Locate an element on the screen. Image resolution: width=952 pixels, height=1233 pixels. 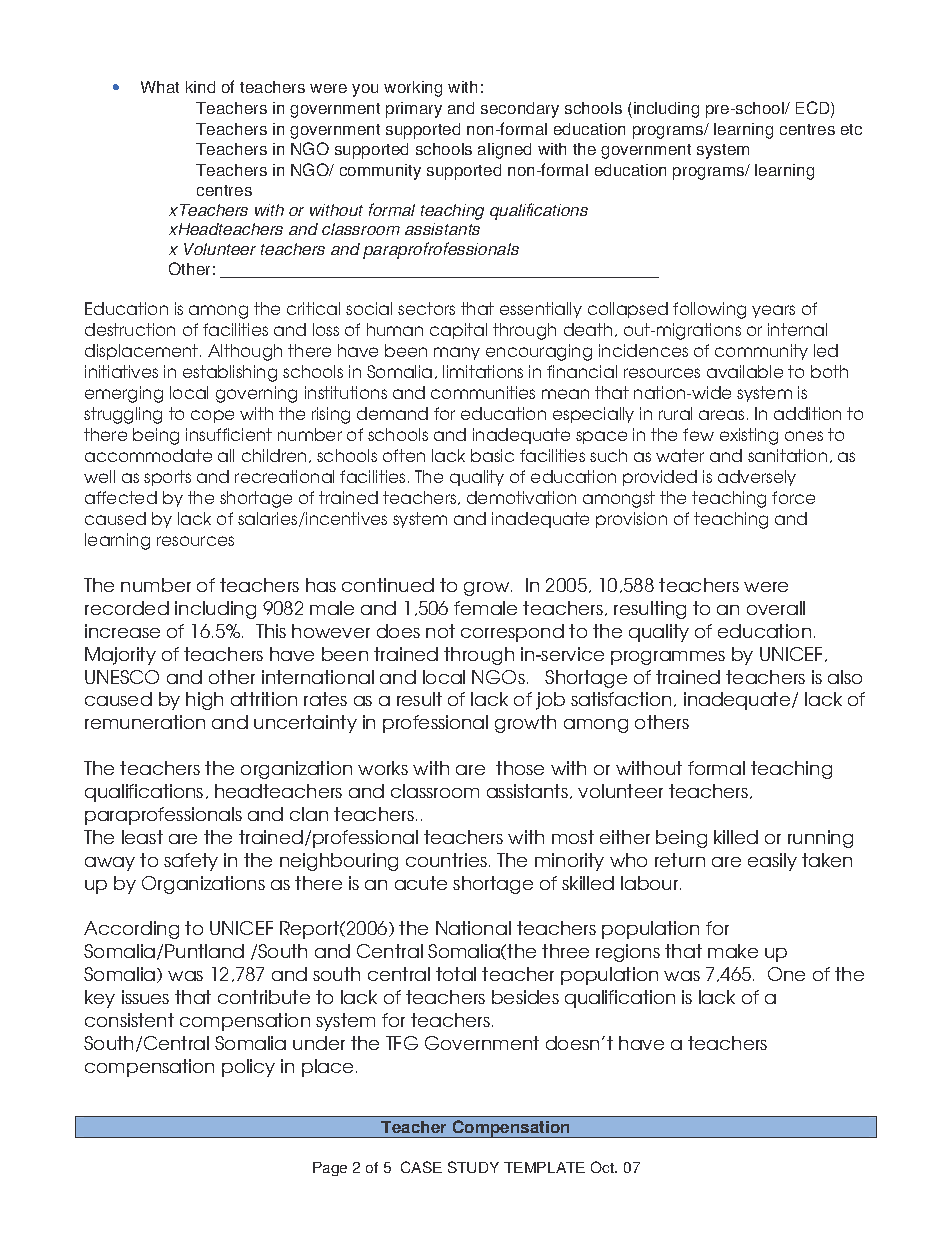
kind is located at coordinates (200, 87).
